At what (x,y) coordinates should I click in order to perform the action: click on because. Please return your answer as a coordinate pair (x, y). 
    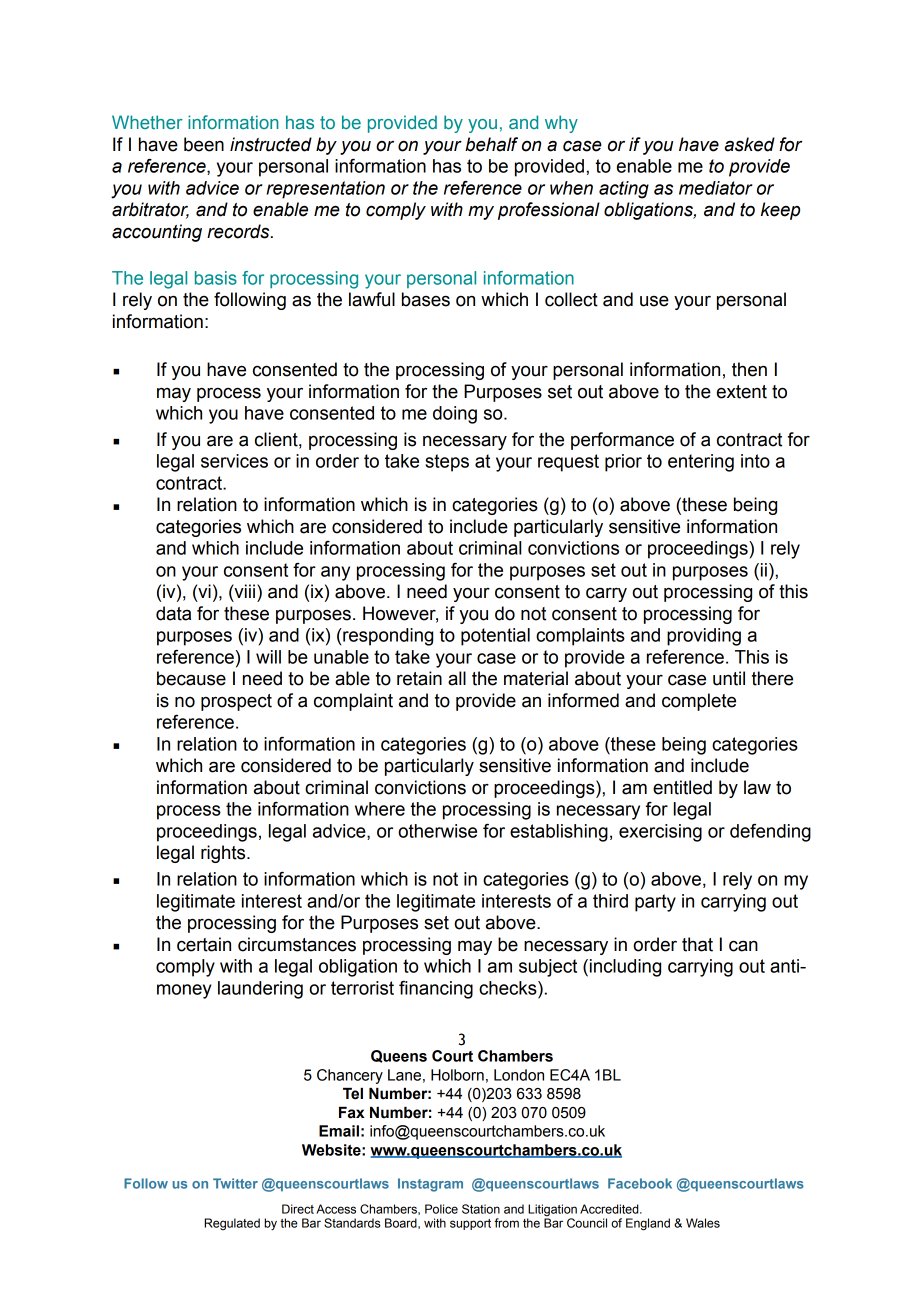
    Looking at the image, I should click on (191, 678).
